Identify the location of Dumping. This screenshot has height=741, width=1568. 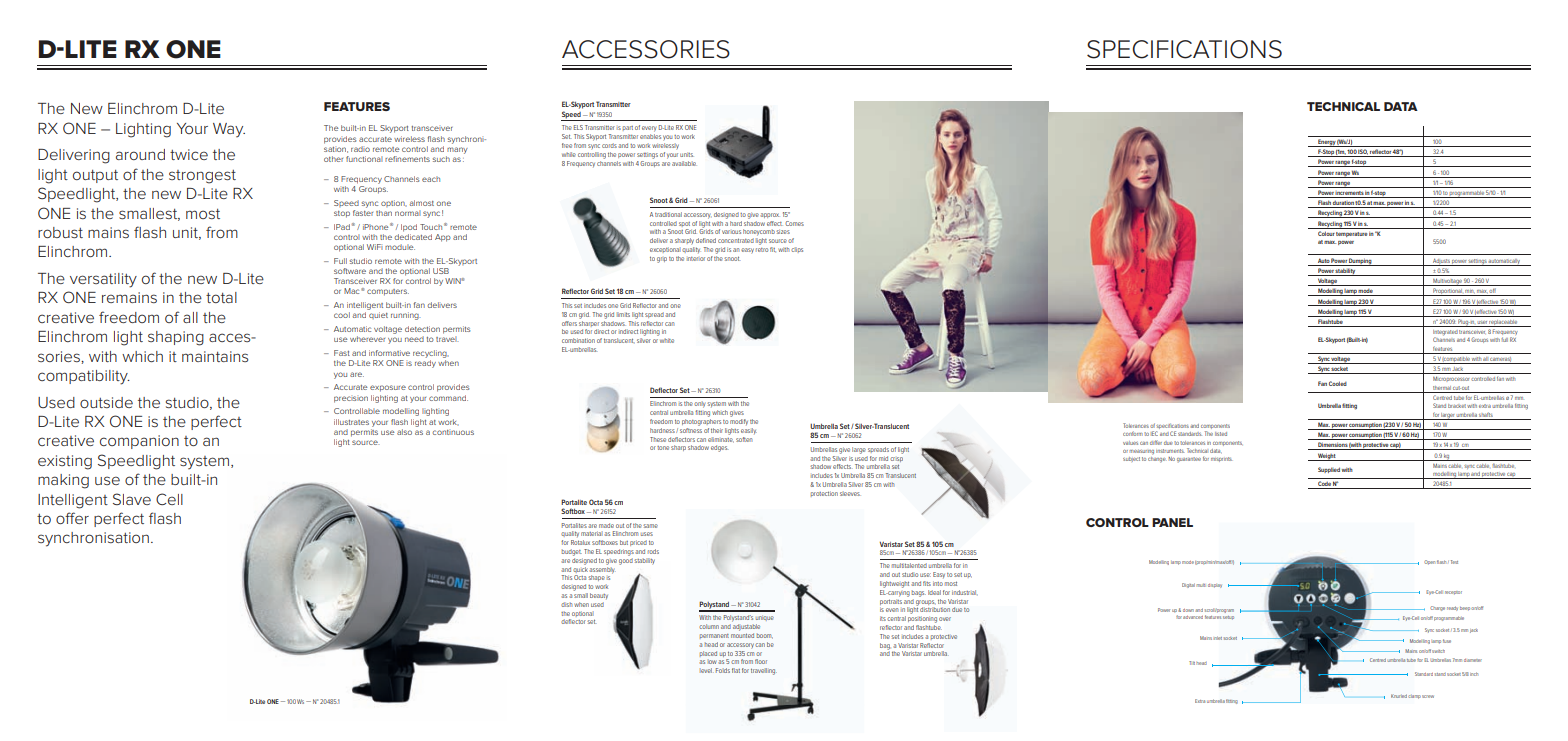
(1361, 262).
